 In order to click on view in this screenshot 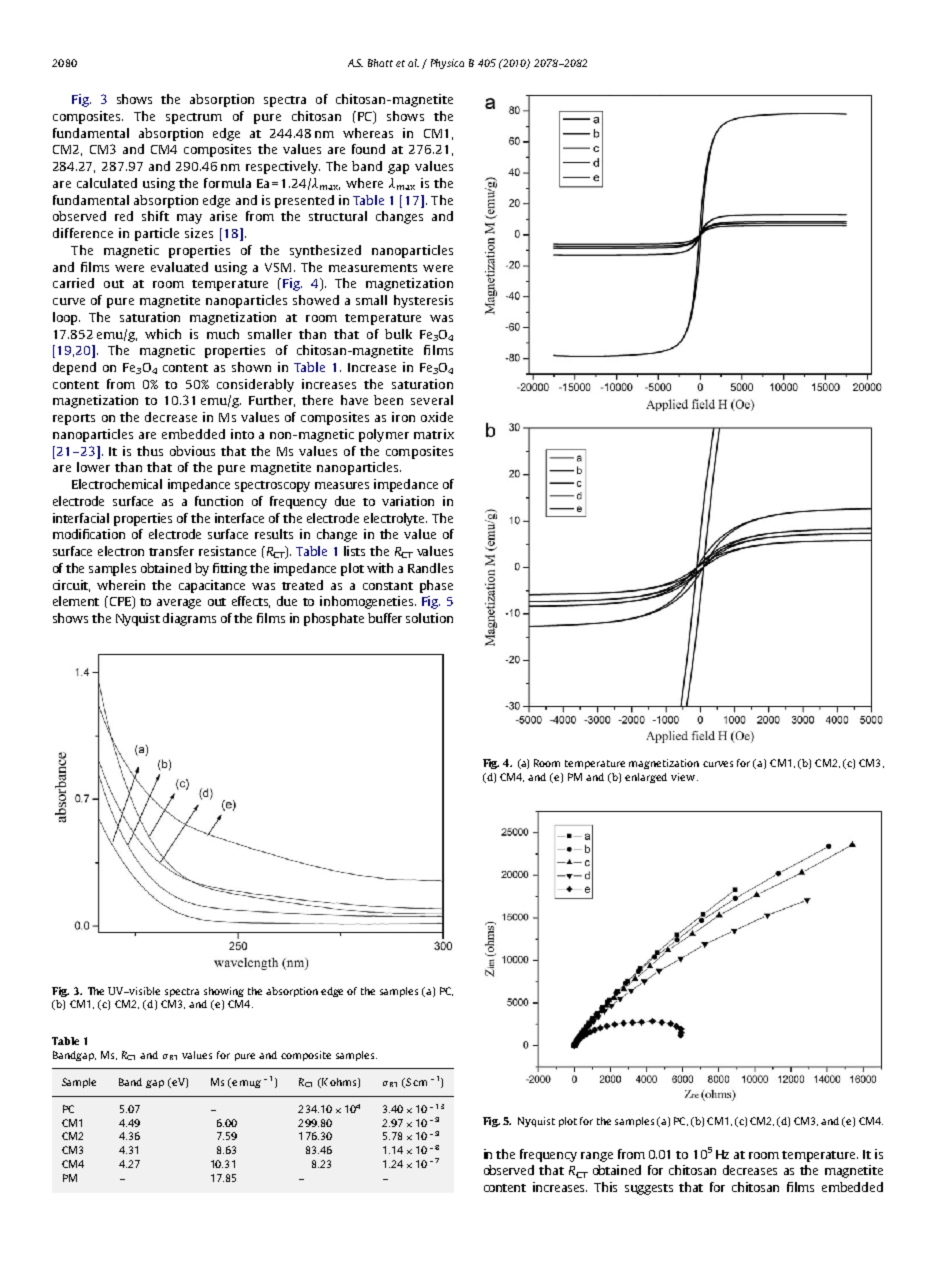, I will do `click(684, 777)`.
